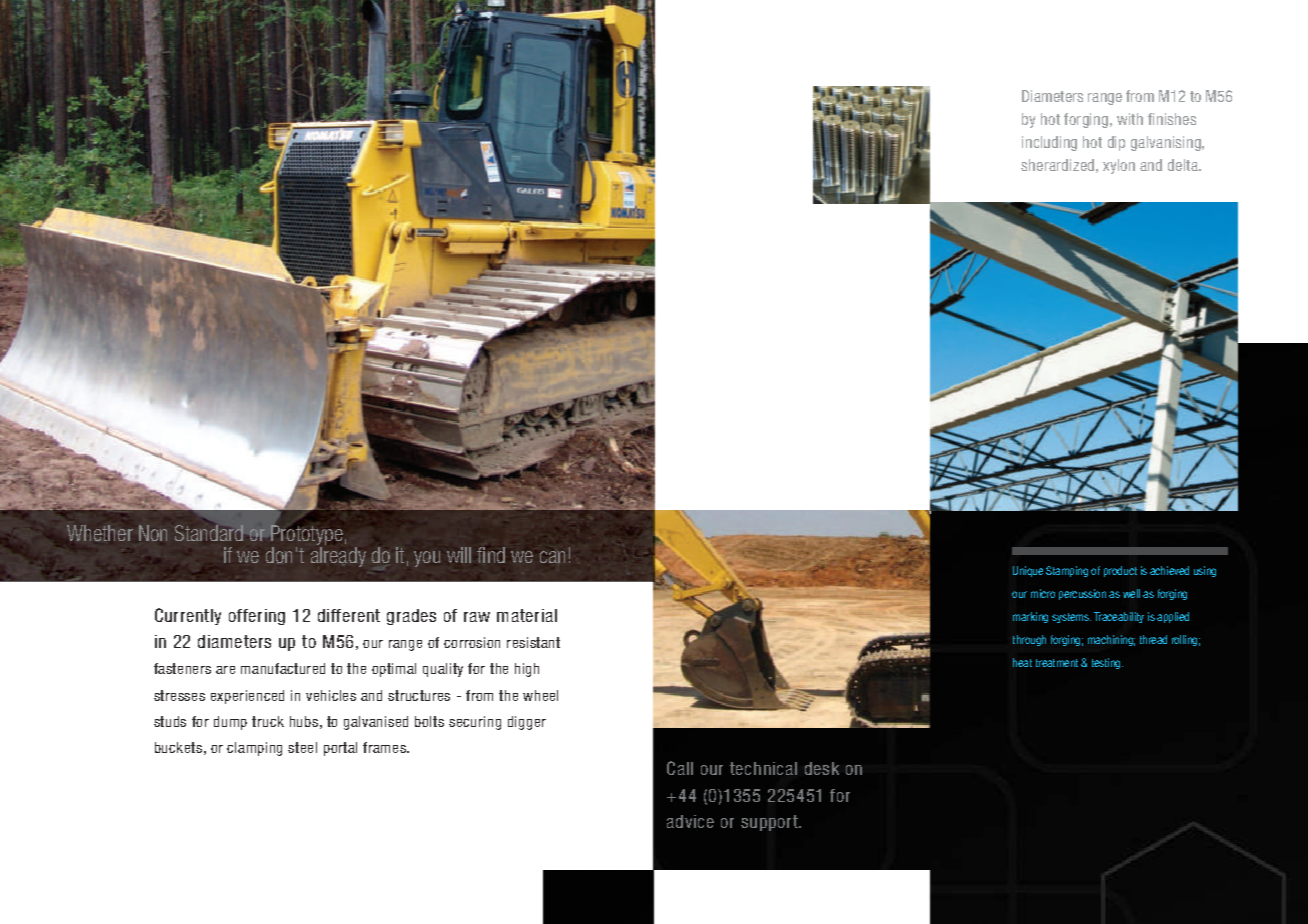 The height and width of the screenshot is (924, 1308). I want to click on Stamping, so click(1067, 571).
